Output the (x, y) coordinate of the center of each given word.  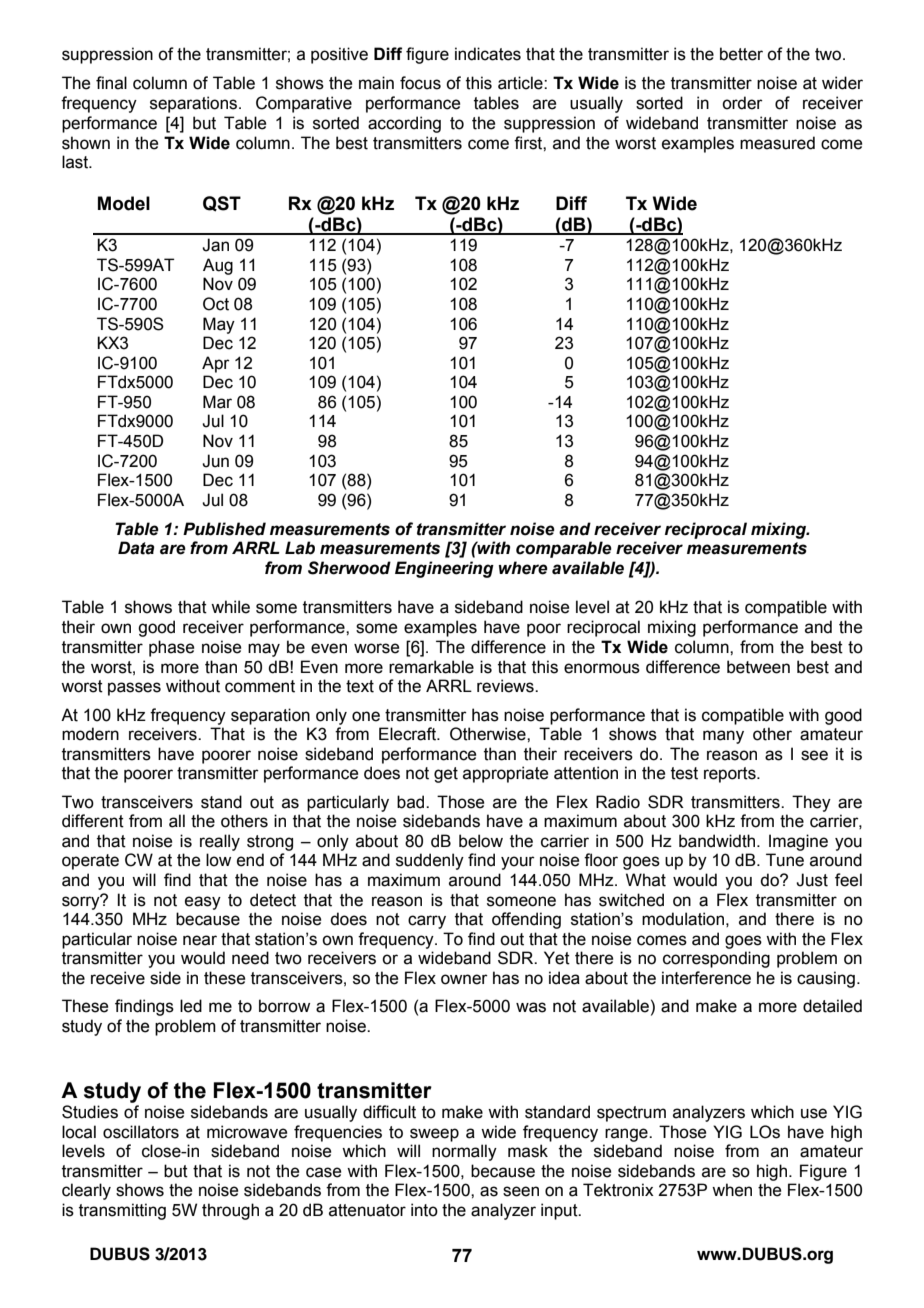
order (742, 103)
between (758, 667)
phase (171, 648)
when (732, 1190)
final (111, 83)
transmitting (122, 1211)
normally (464, 1152)
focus (420, 83)
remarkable (431, 667)
